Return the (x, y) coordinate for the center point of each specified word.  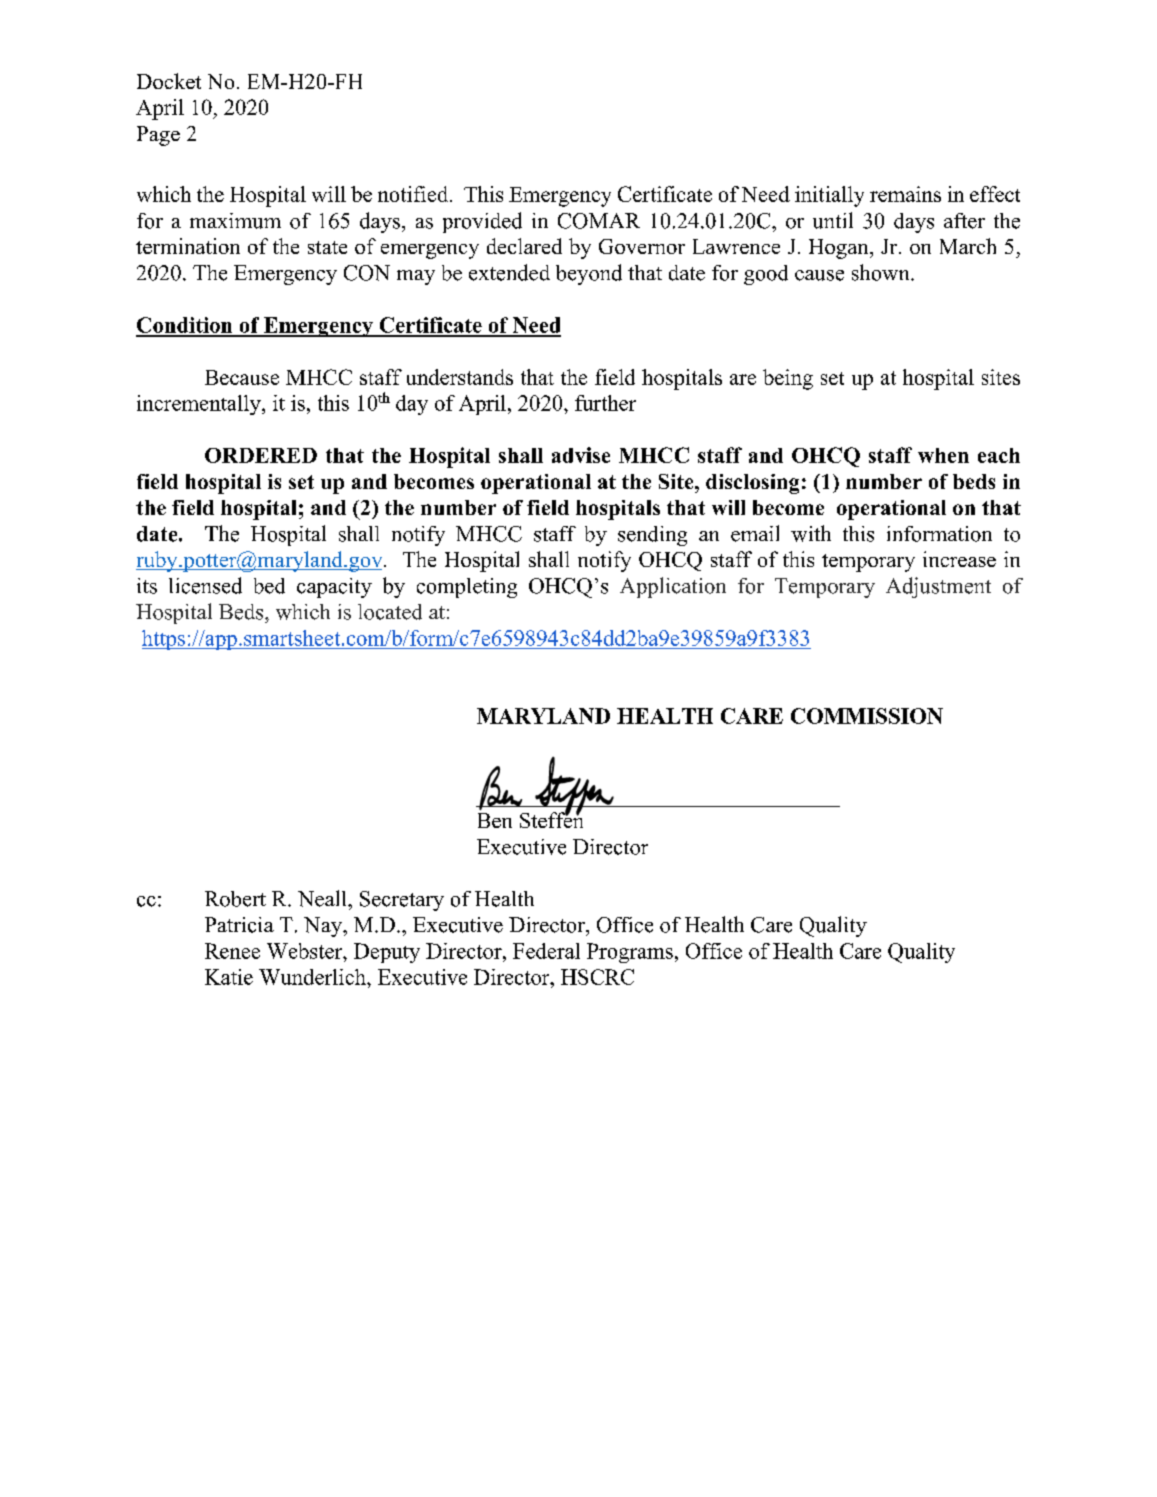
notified (414, 194)
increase (959, 559)
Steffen (551, 819)
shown (882, 272)
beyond (589, 274)
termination (188, 246)
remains (905, 194)
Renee (232, 951)
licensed (205, 585)
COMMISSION (867, 716)
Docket (169, 81)
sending (652, 536)
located (390, 612)
